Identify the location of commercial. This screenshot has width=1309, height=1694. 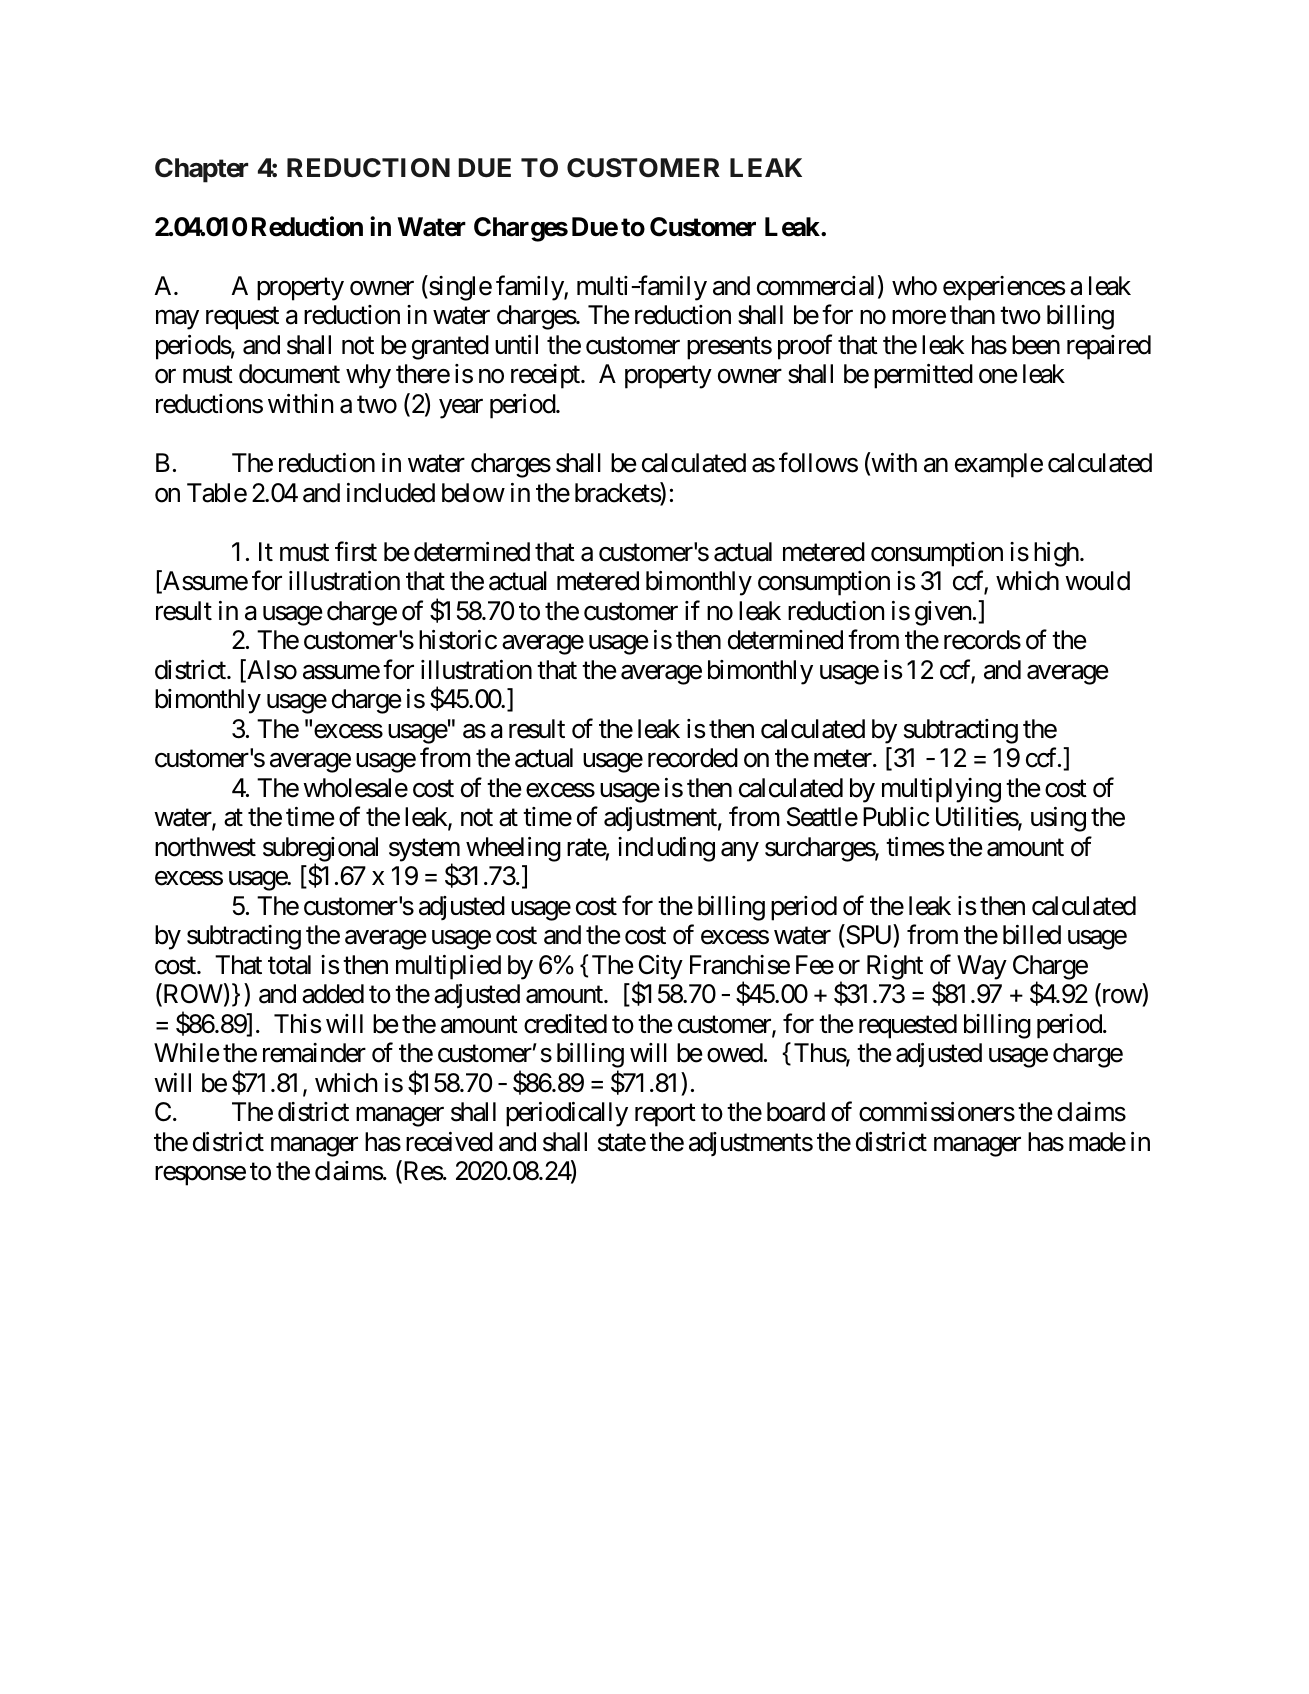
(815, 286).
